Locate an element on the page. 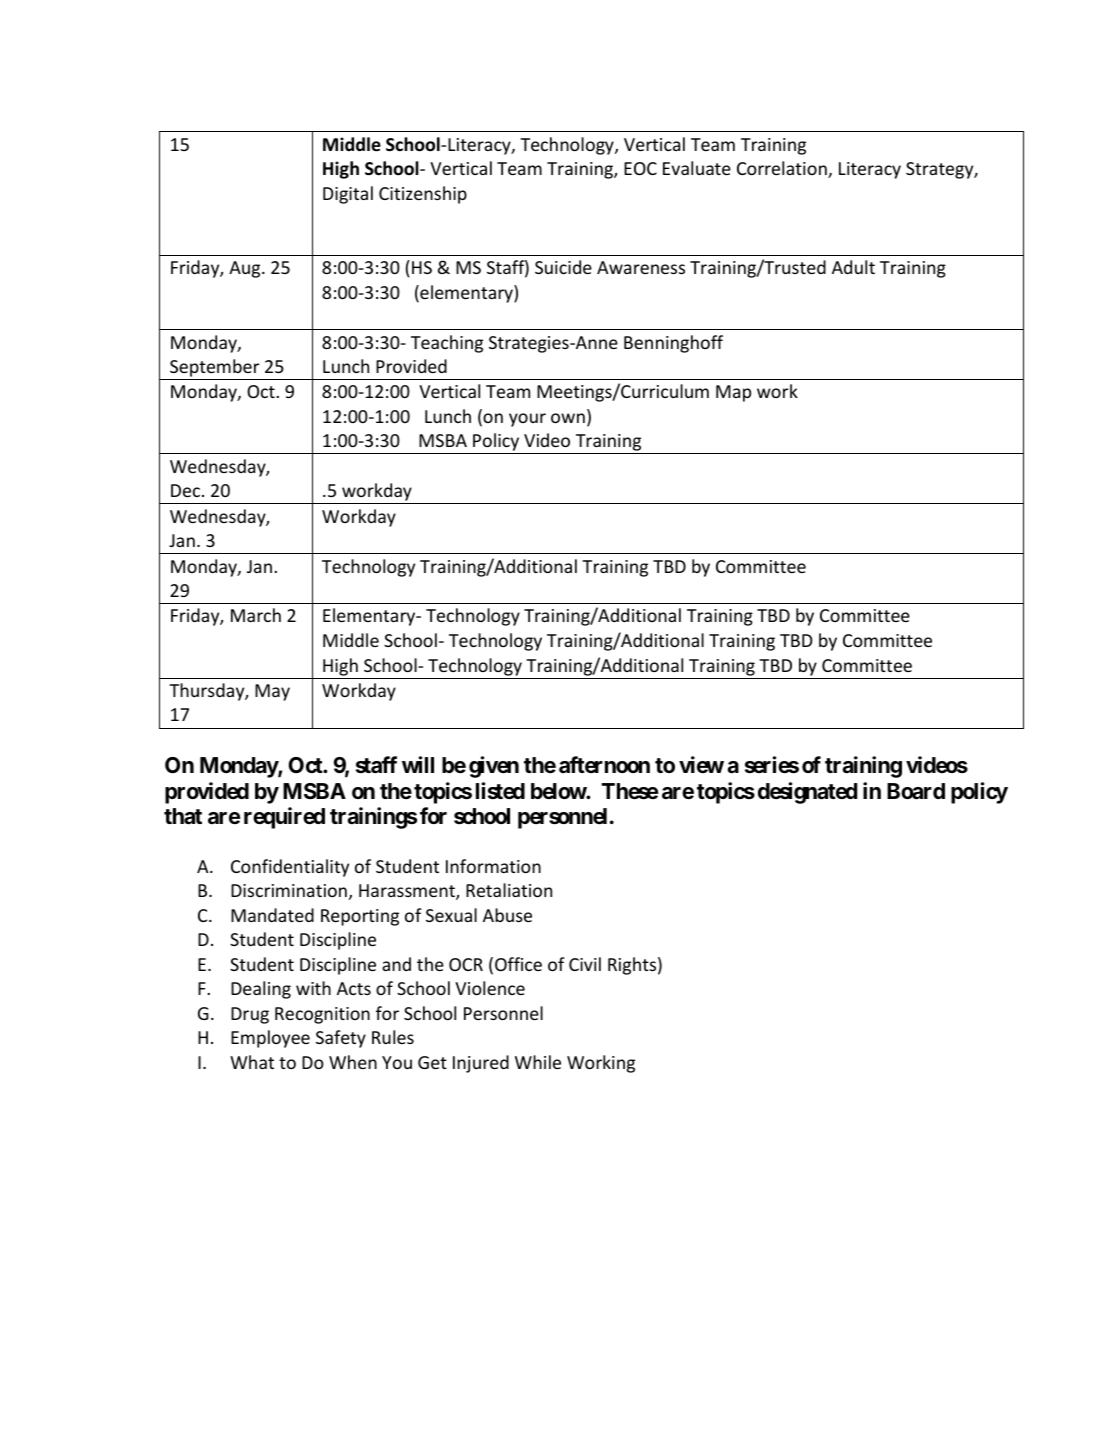  Employee is located at coordinates (270, 1039).
